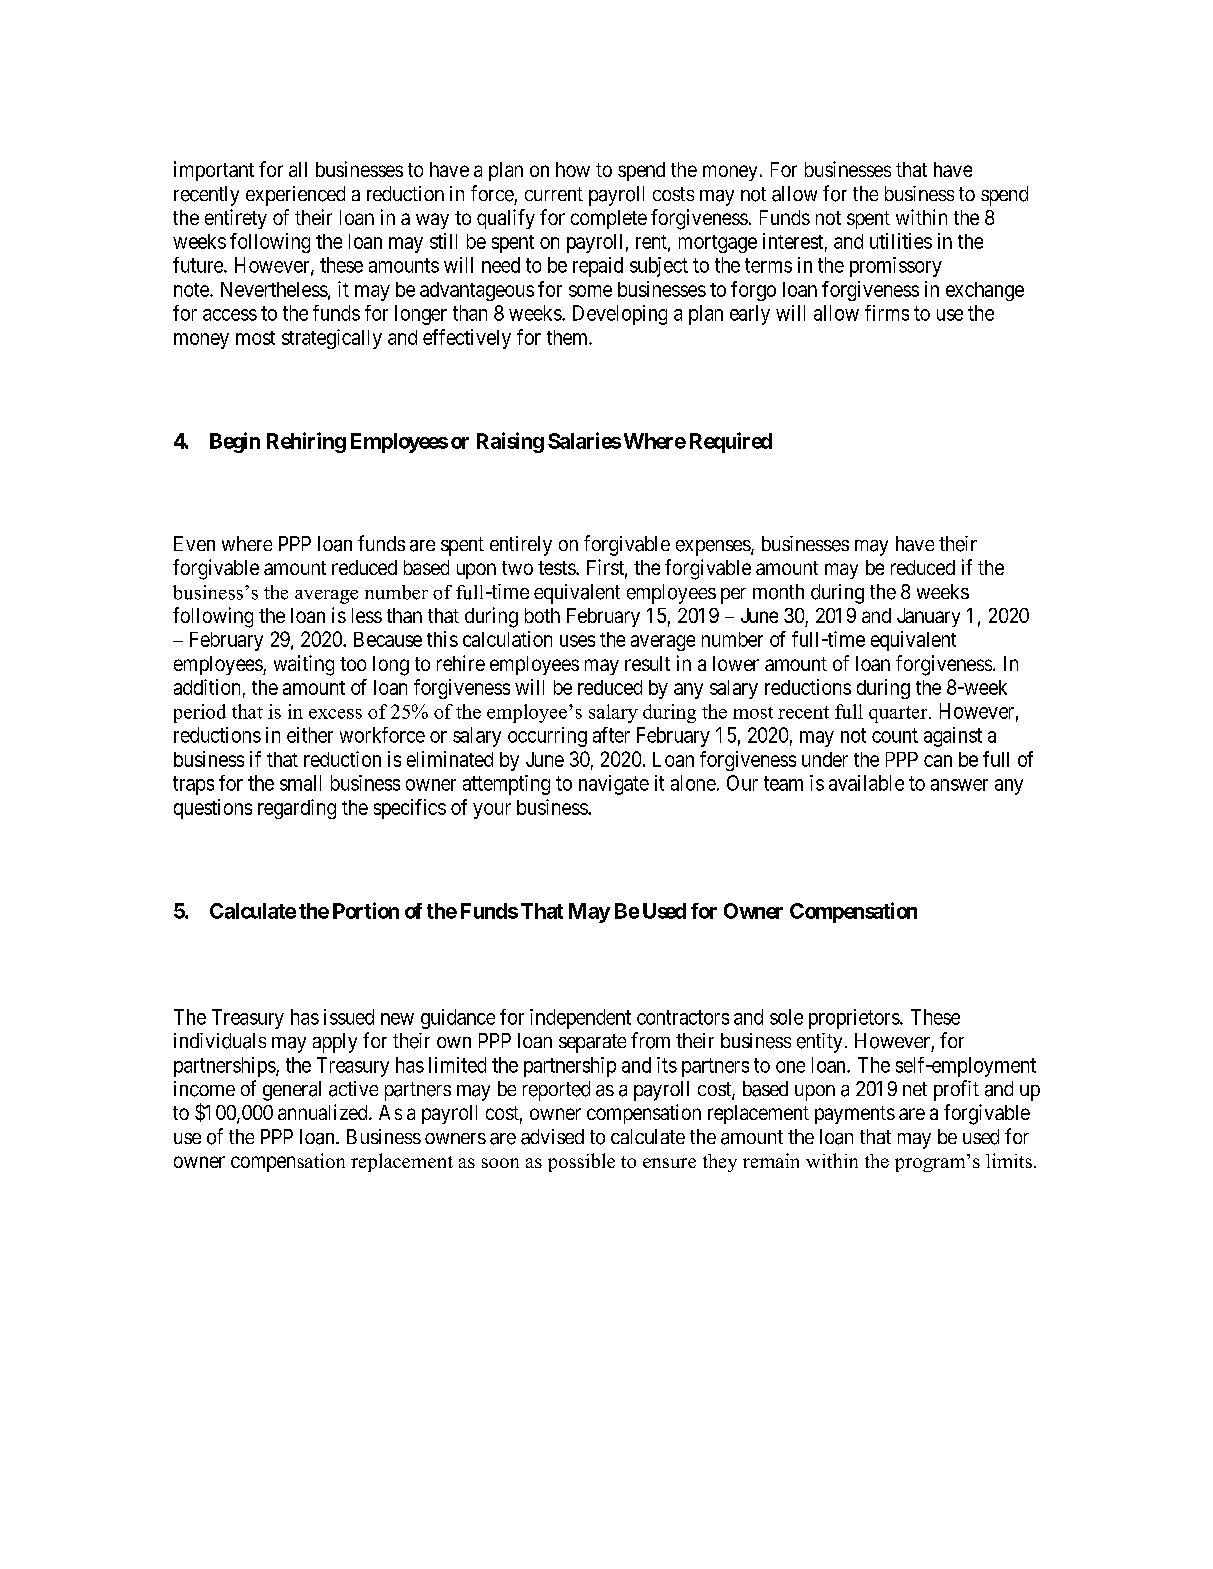 The width and height of the screenshot is (1213, 1569). Describe the element at coordinates (901, 241) in the screenshot. I see `utilities` at that location.
